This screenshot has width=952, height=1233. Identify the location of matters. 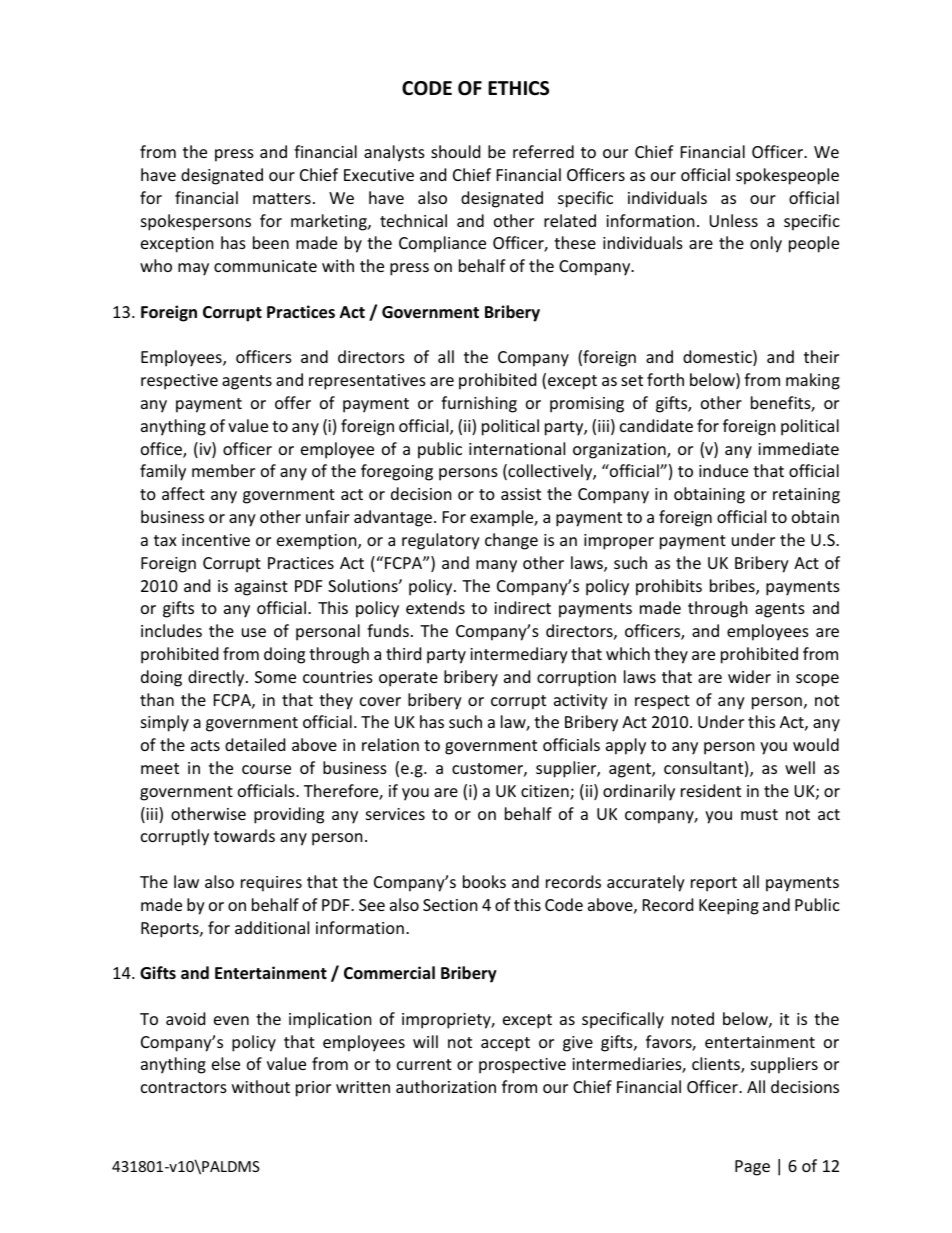
(282, 198).
